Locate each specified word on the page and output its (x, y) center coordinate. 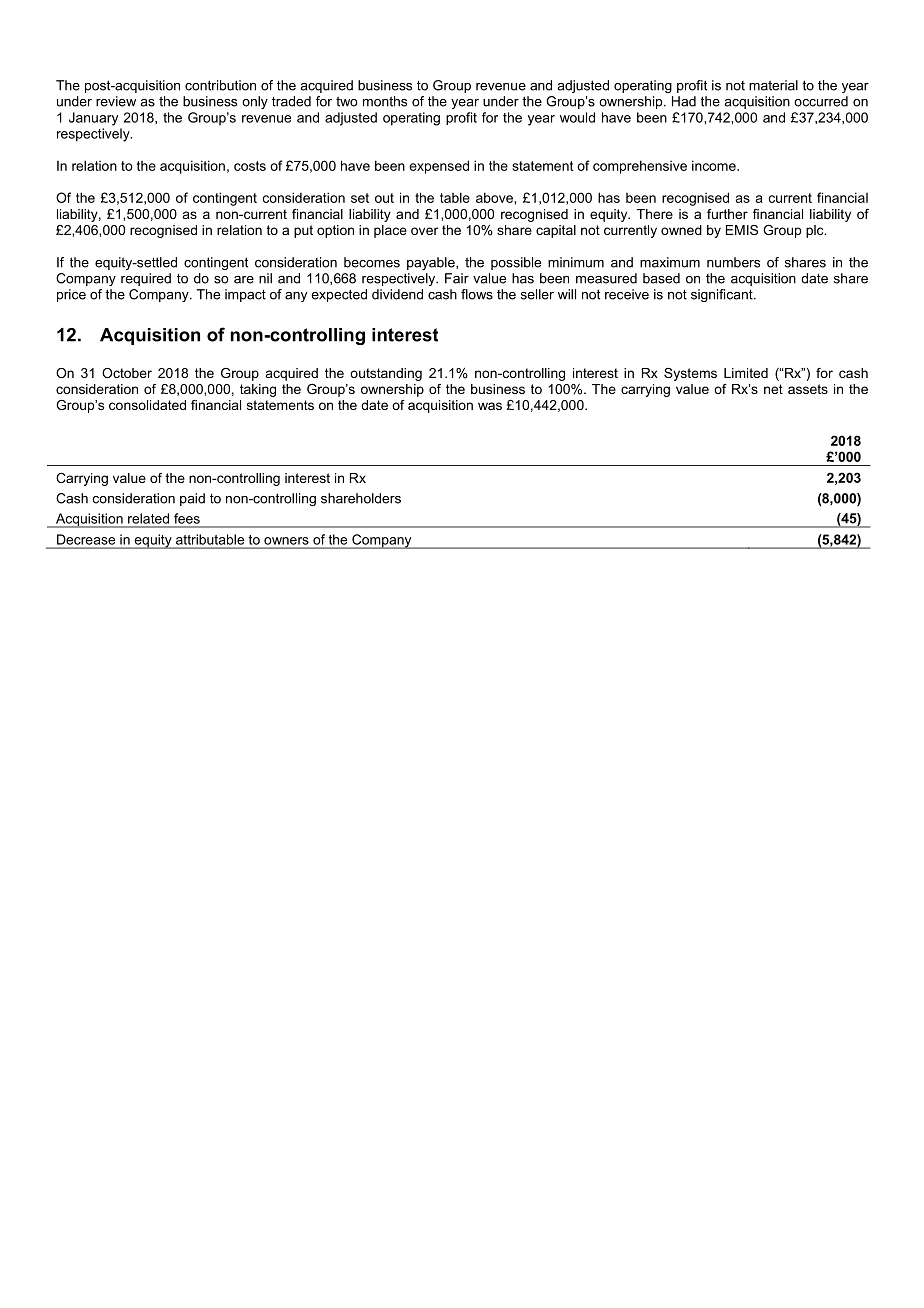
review (116, 101)
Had (684, 101)
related (148, 518)
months (385, 101)
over (424, 231)
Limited (746, 373)
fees (187, 518)
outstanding (386, 374)
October (127, 373)
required (146, 279)
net (773, 389)
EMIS (742, 230)
